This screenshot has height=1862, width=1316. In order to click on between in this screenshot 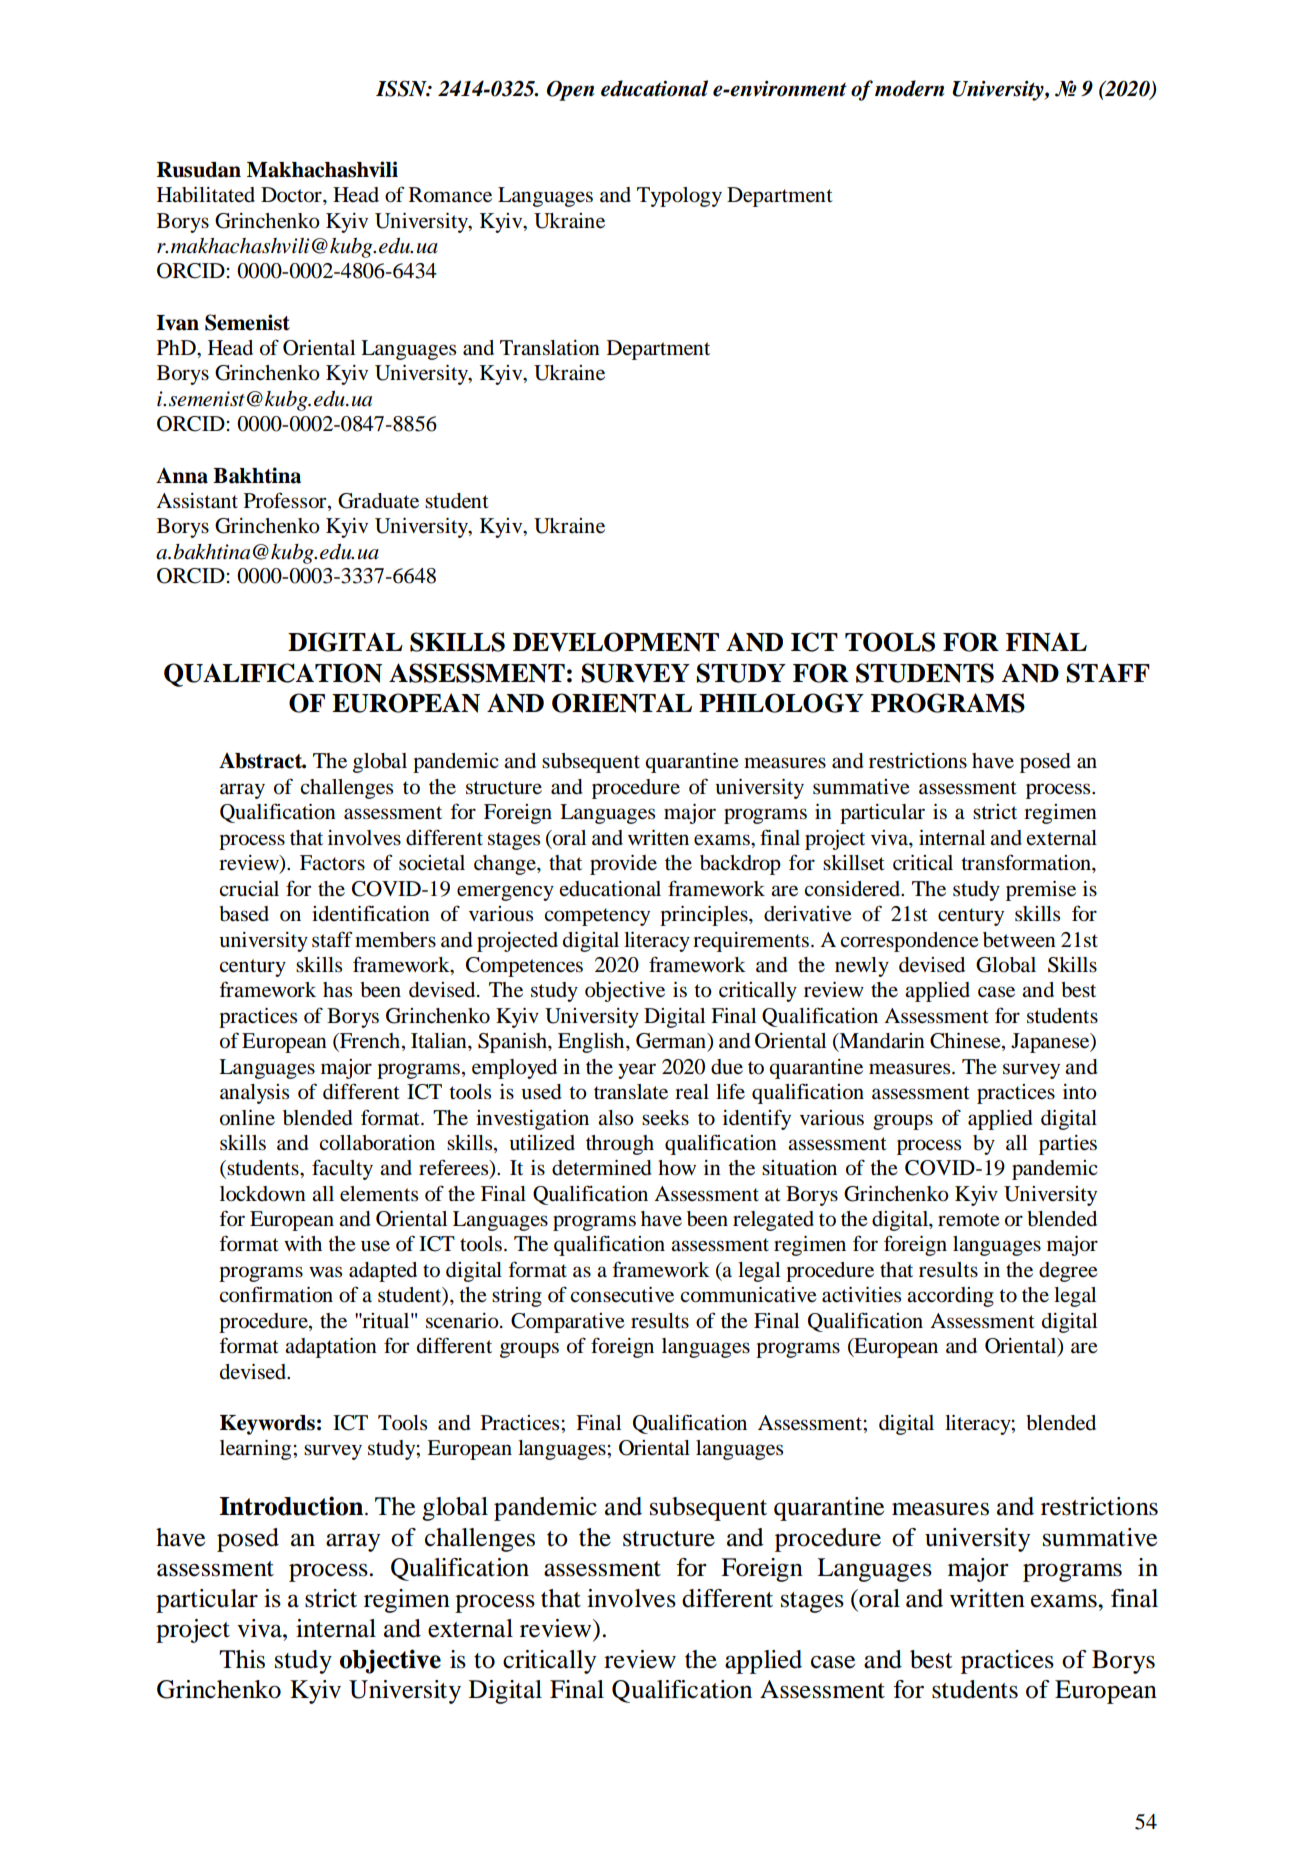, I will do `click(1019, 940)`.
